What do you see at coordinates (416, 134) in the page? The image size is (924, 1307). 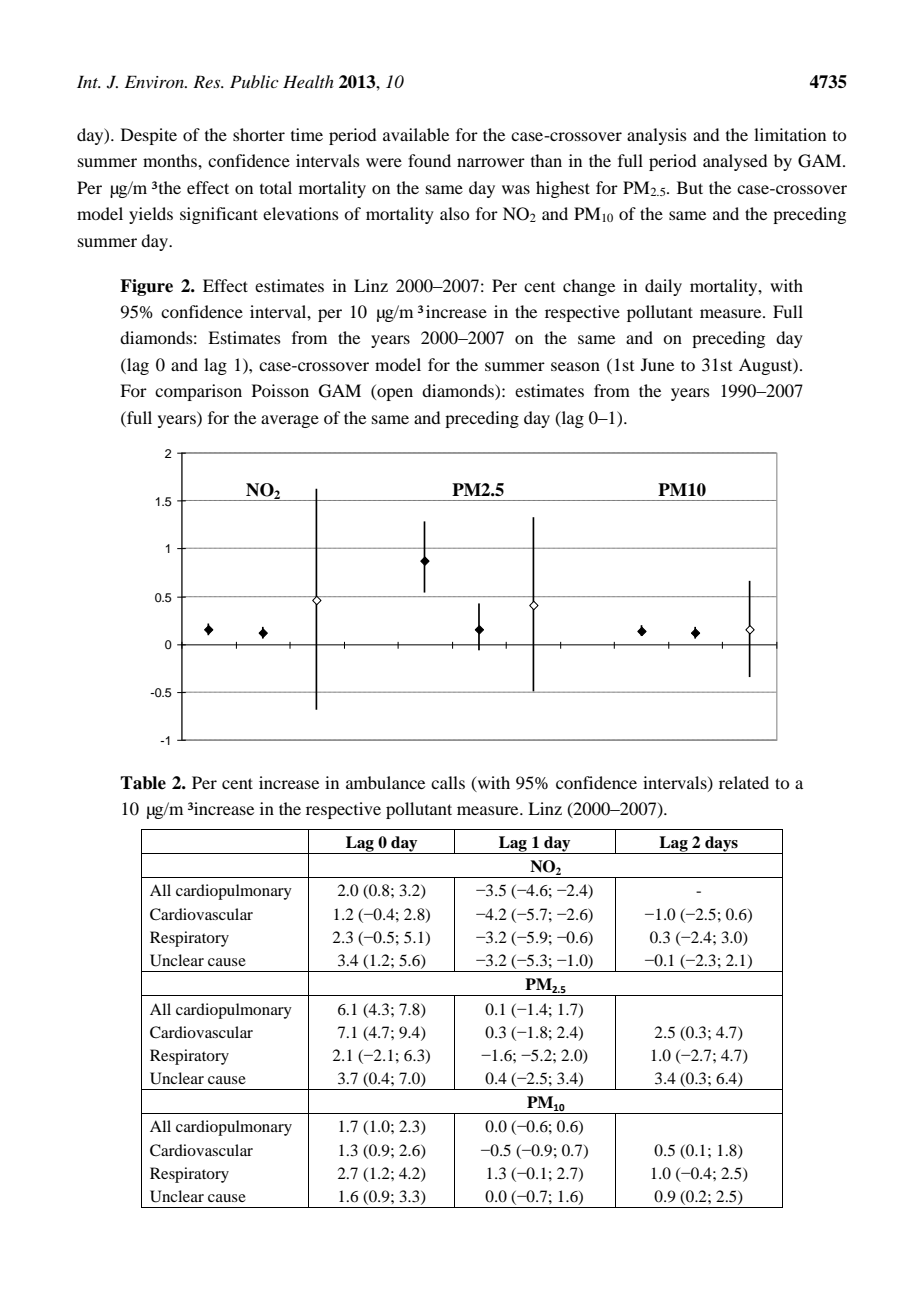 I see `available` at bounding box center [416, 134].
